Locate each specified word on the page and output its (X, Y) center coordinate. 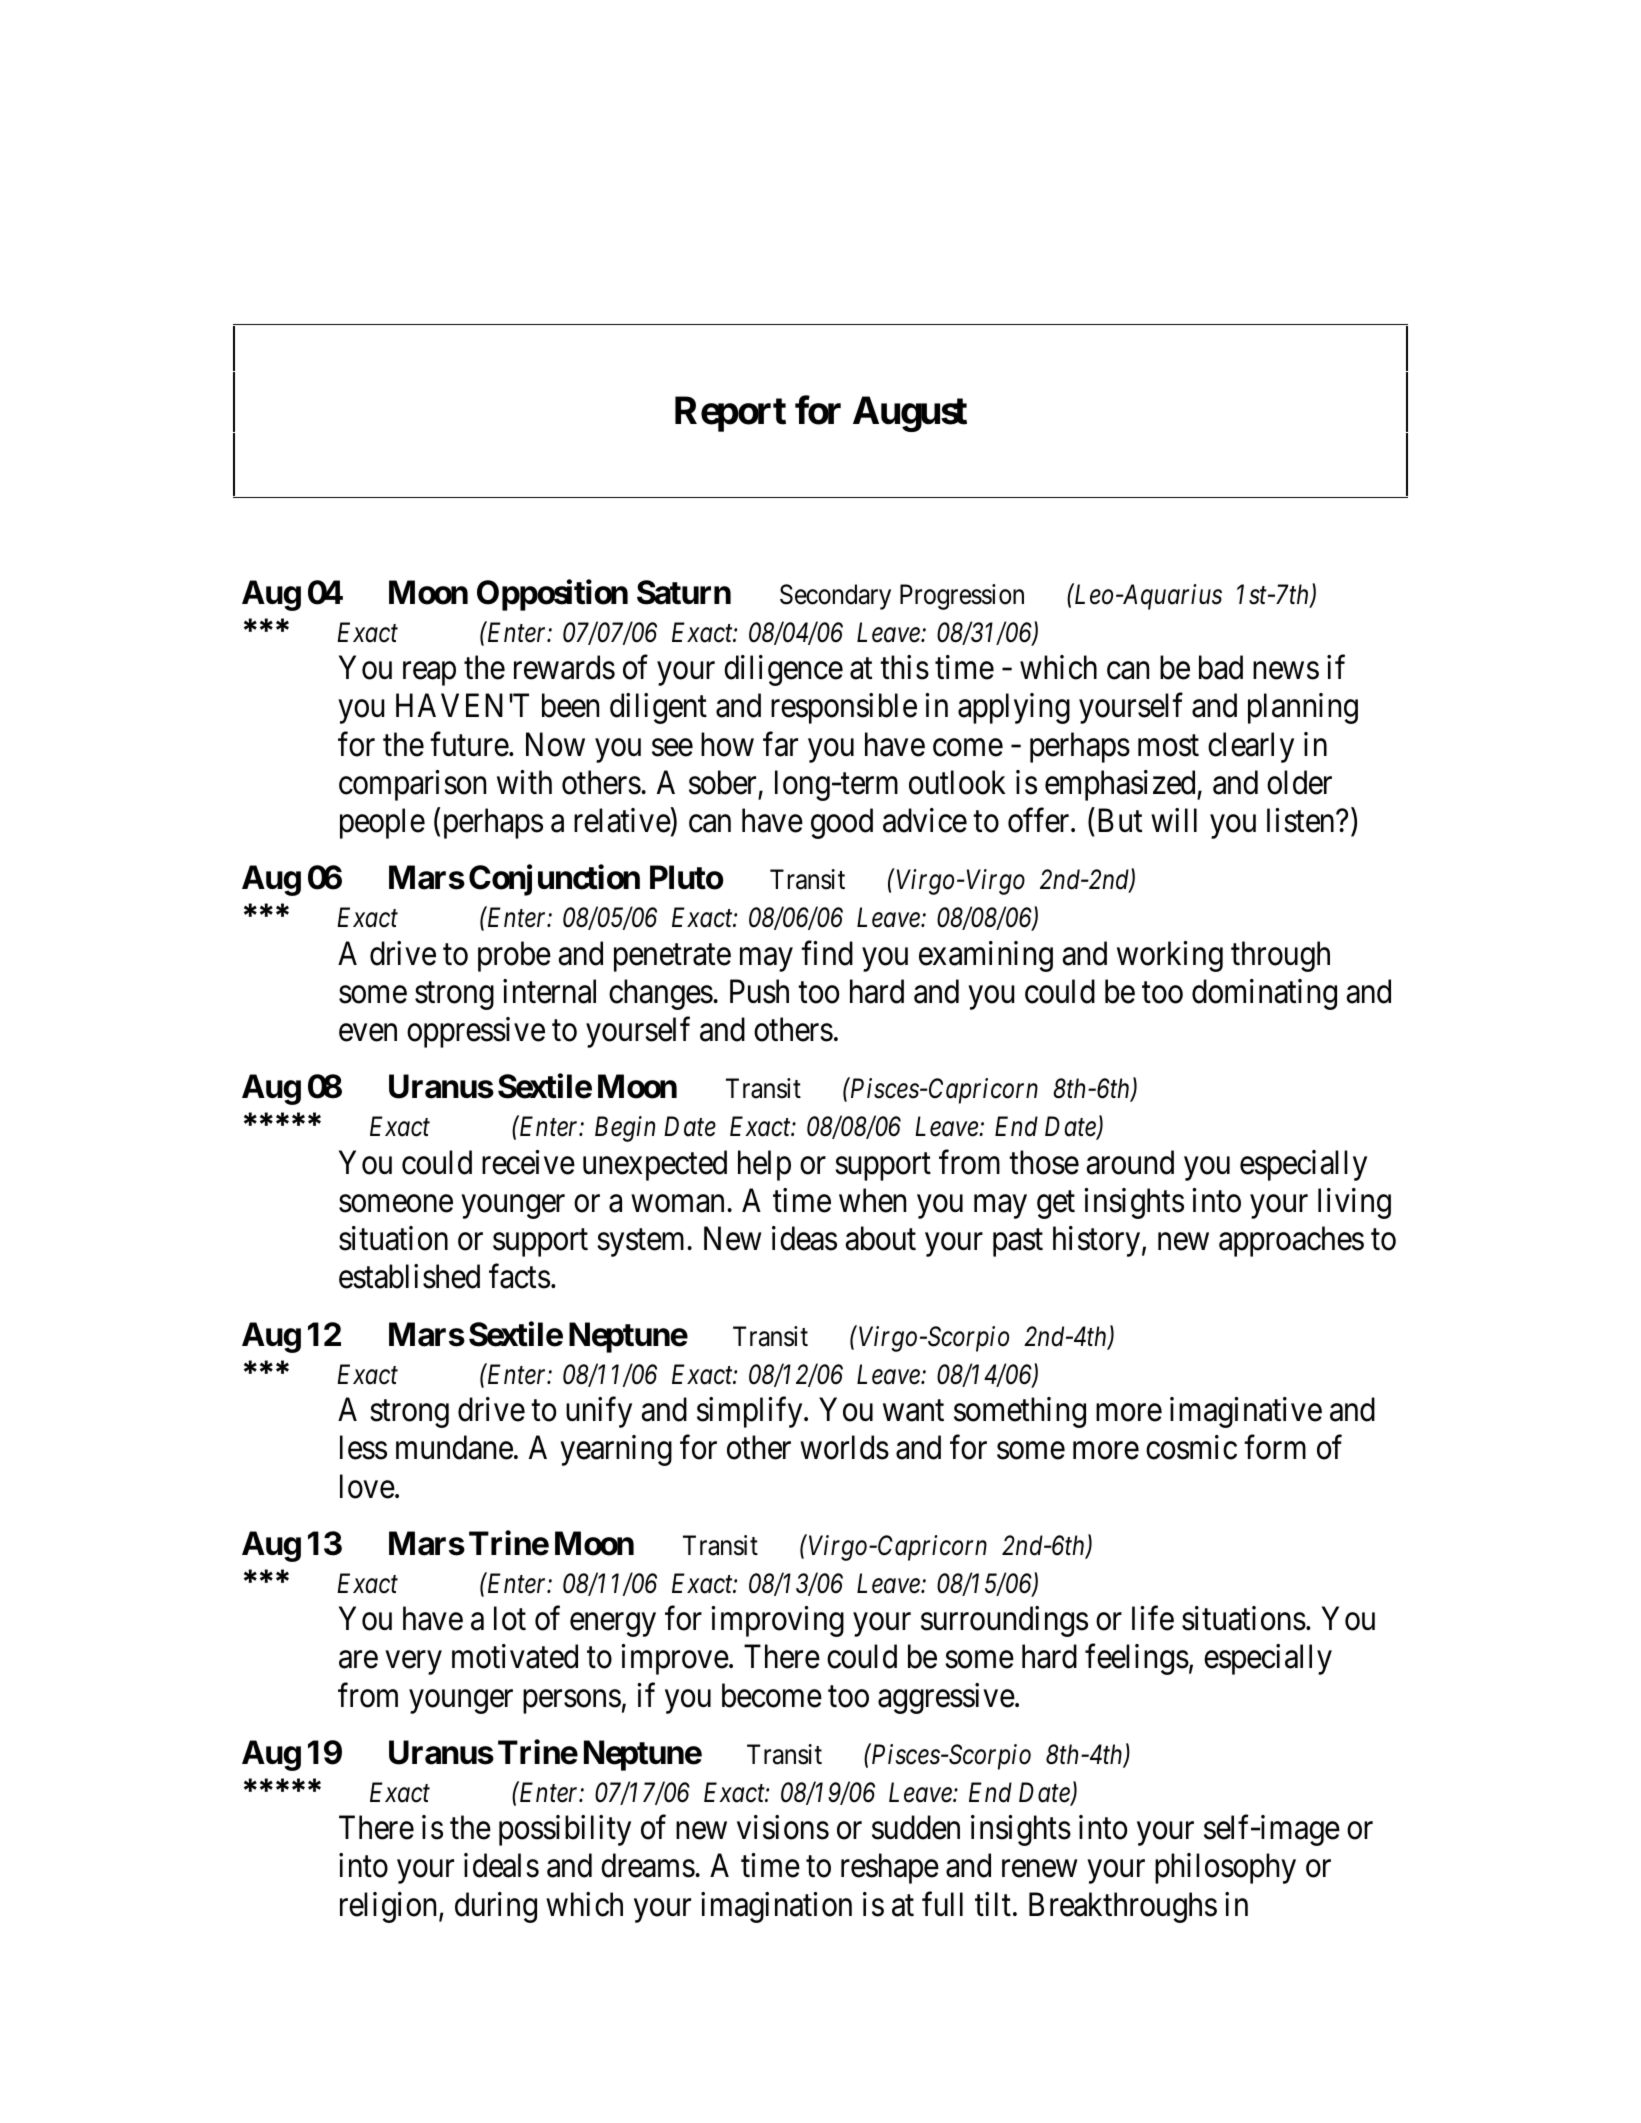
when (872, 1200)
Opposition (552, 595)
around (1130, 1162)
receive (528, 1162)
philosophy (1225, 1868)
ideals (501, 1865)
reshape (890, 1868)
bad (1221, 667)
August (910, 414)
